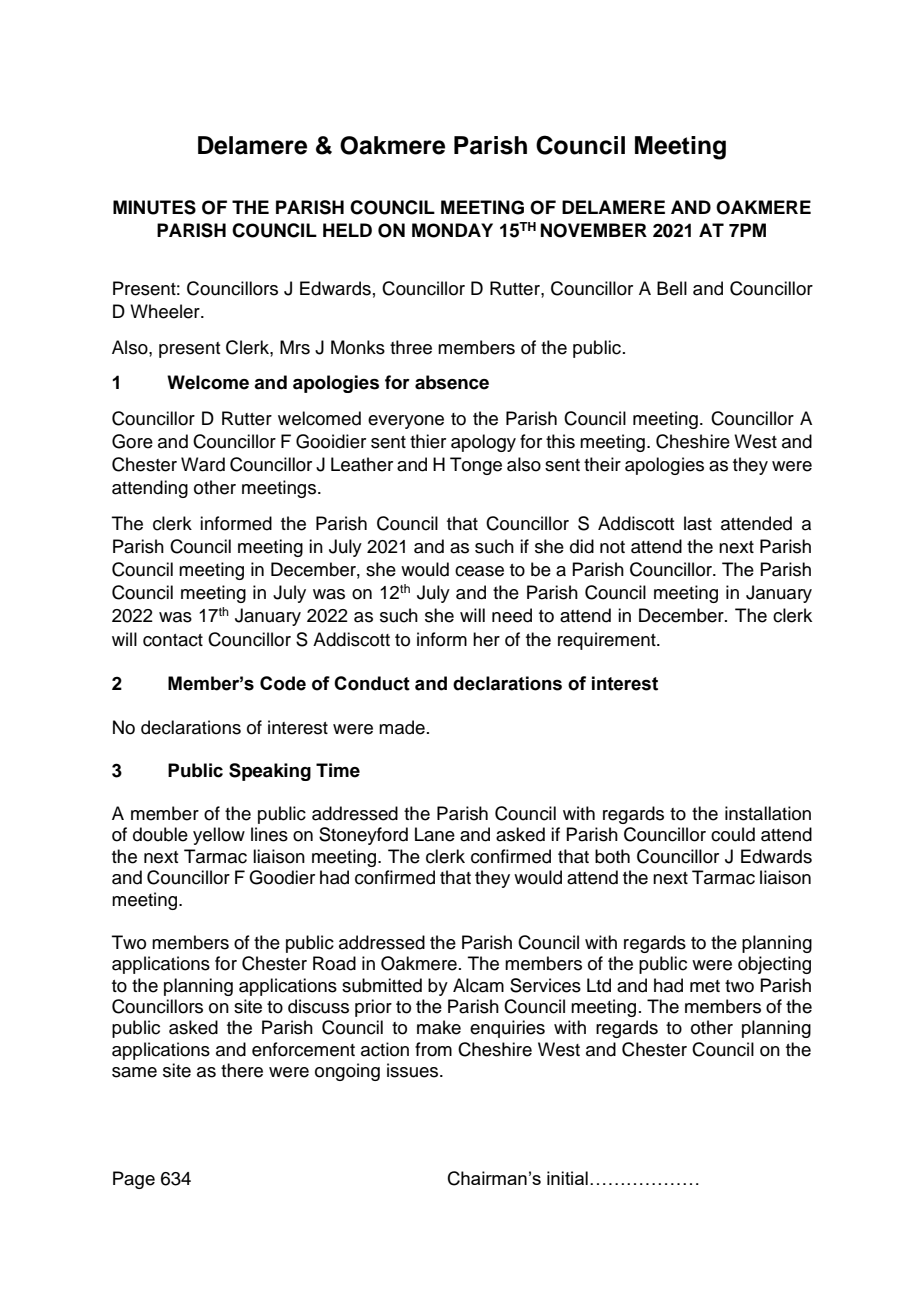 The image size is (924, 1308). Describe the element at coordinates (154, 207) in the image. I see `MINUTES` at that location.
